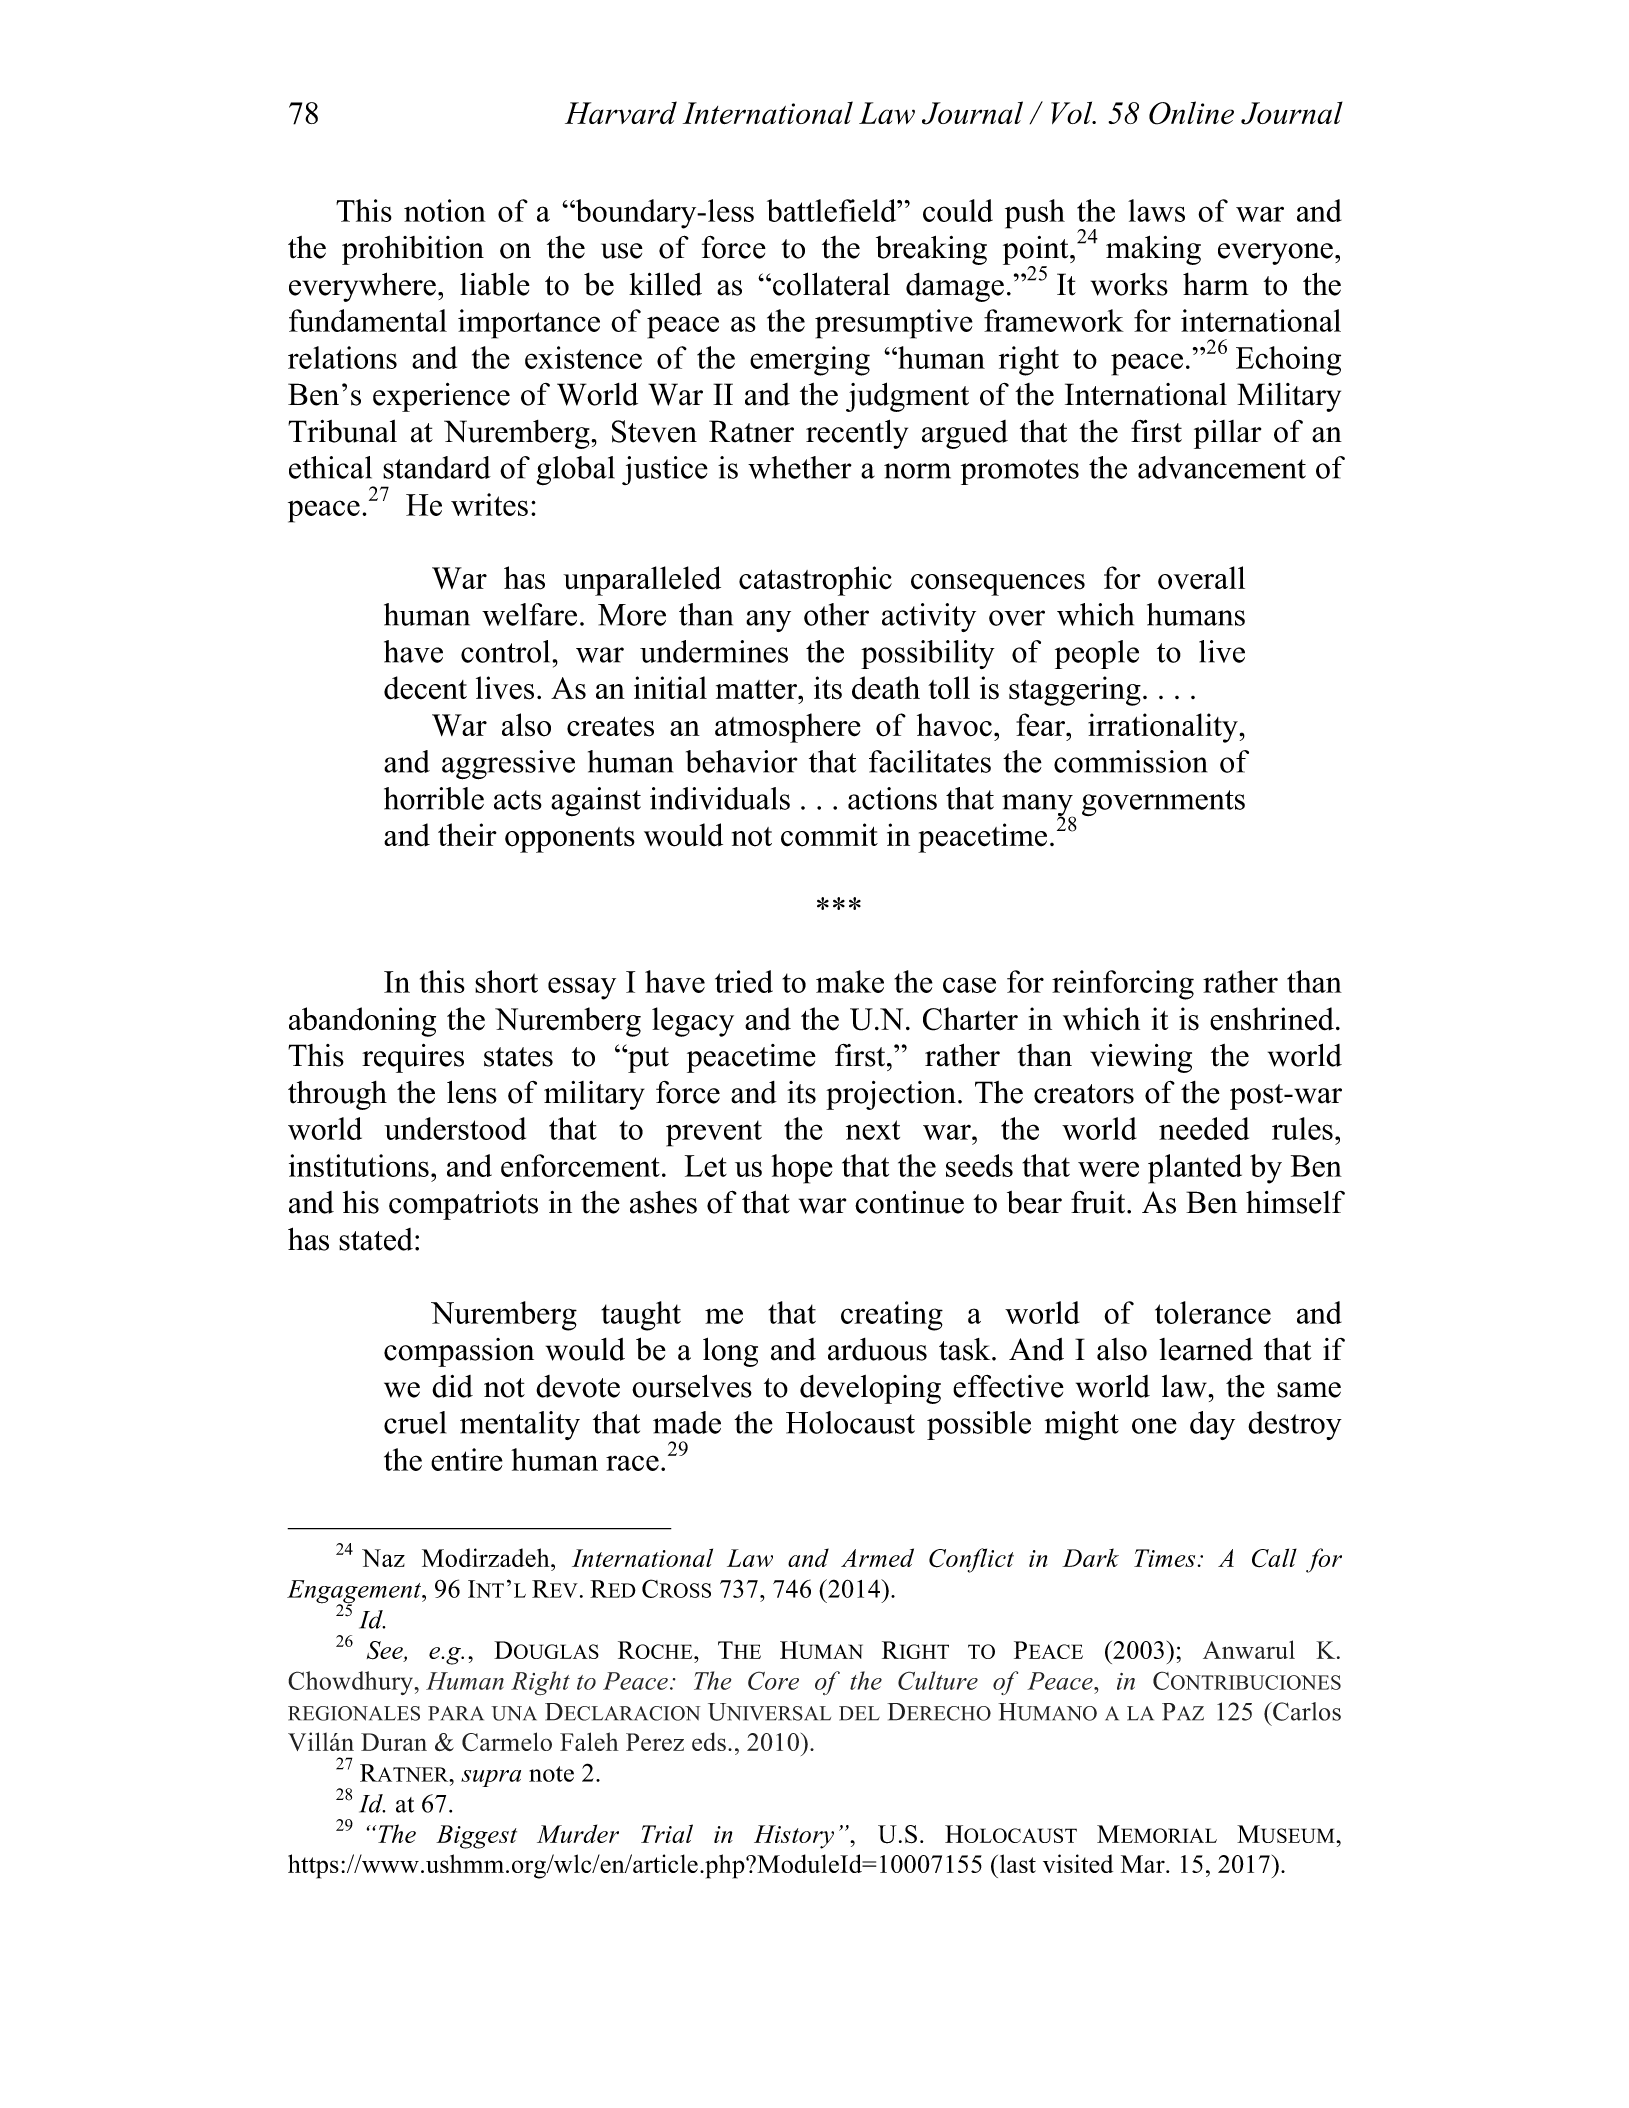 Image resolution: width=1629 pixels, height=2108 pixels. What do you see at coordinates (476, 1837) in the document?
I see `Biggest` at bounding box center [476, 1837].
